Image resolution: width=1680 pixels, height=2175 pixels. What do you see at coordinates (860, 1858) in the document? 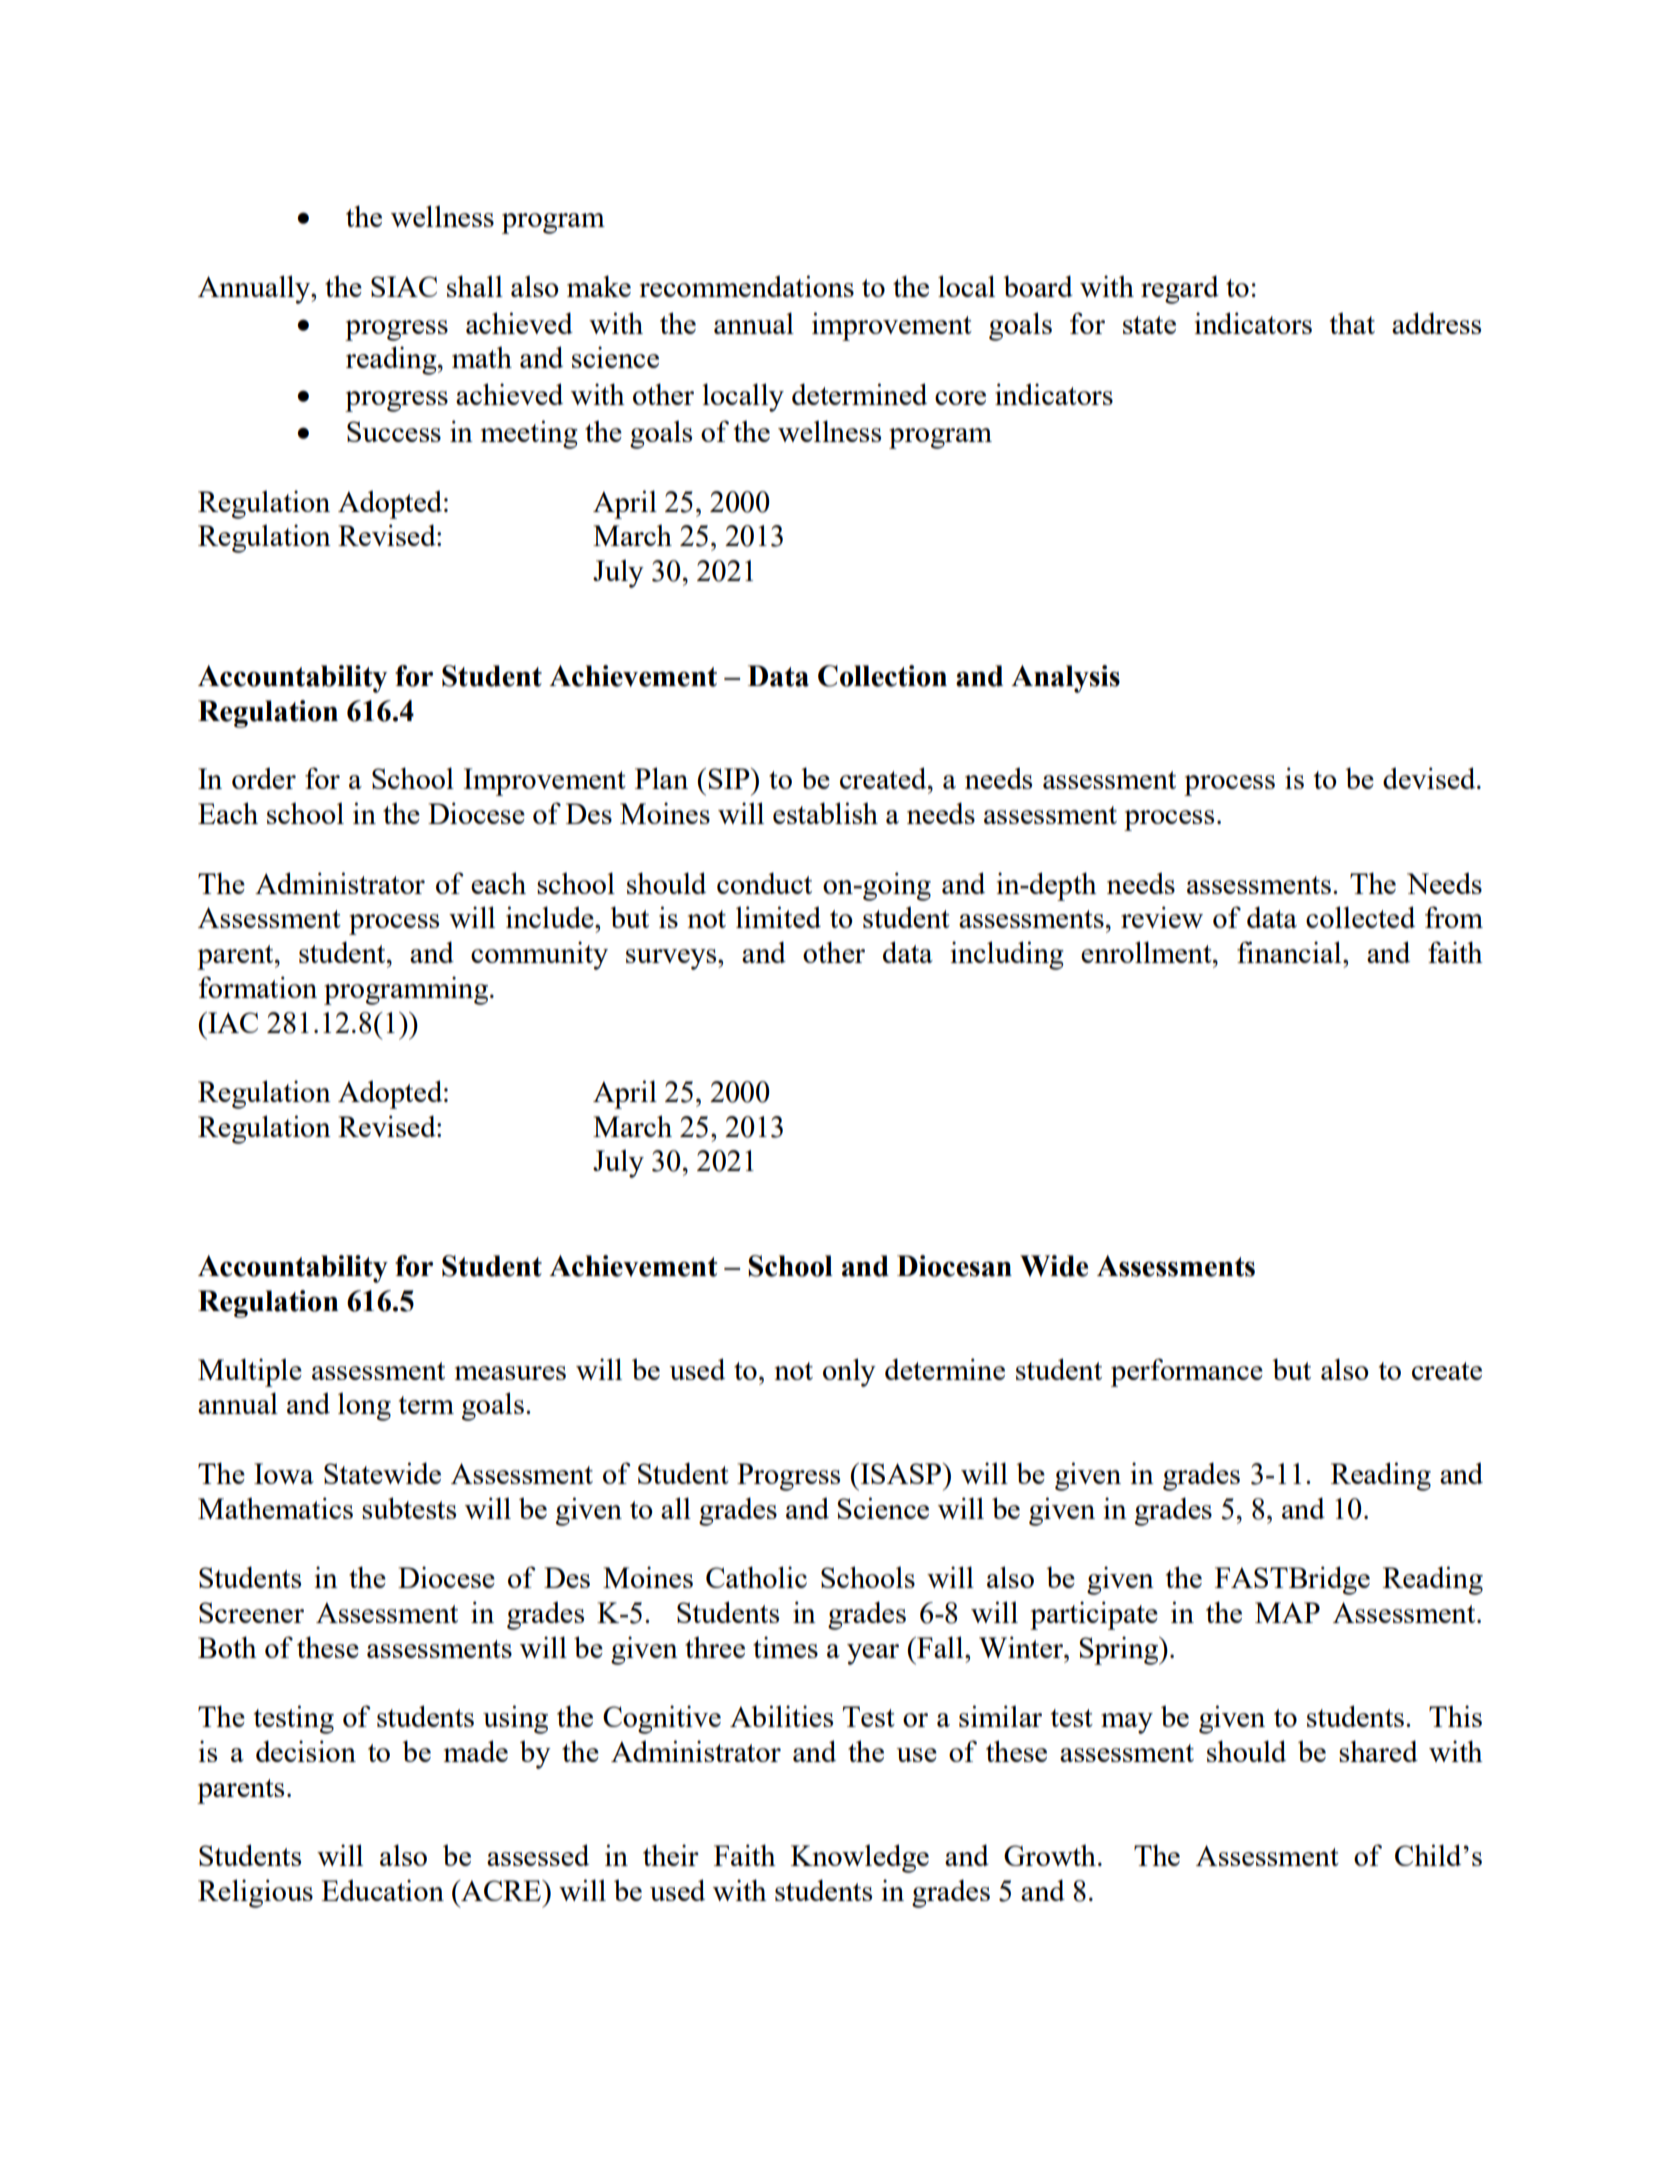
I see `Knowledge` at bounding box center [860, 1858].
